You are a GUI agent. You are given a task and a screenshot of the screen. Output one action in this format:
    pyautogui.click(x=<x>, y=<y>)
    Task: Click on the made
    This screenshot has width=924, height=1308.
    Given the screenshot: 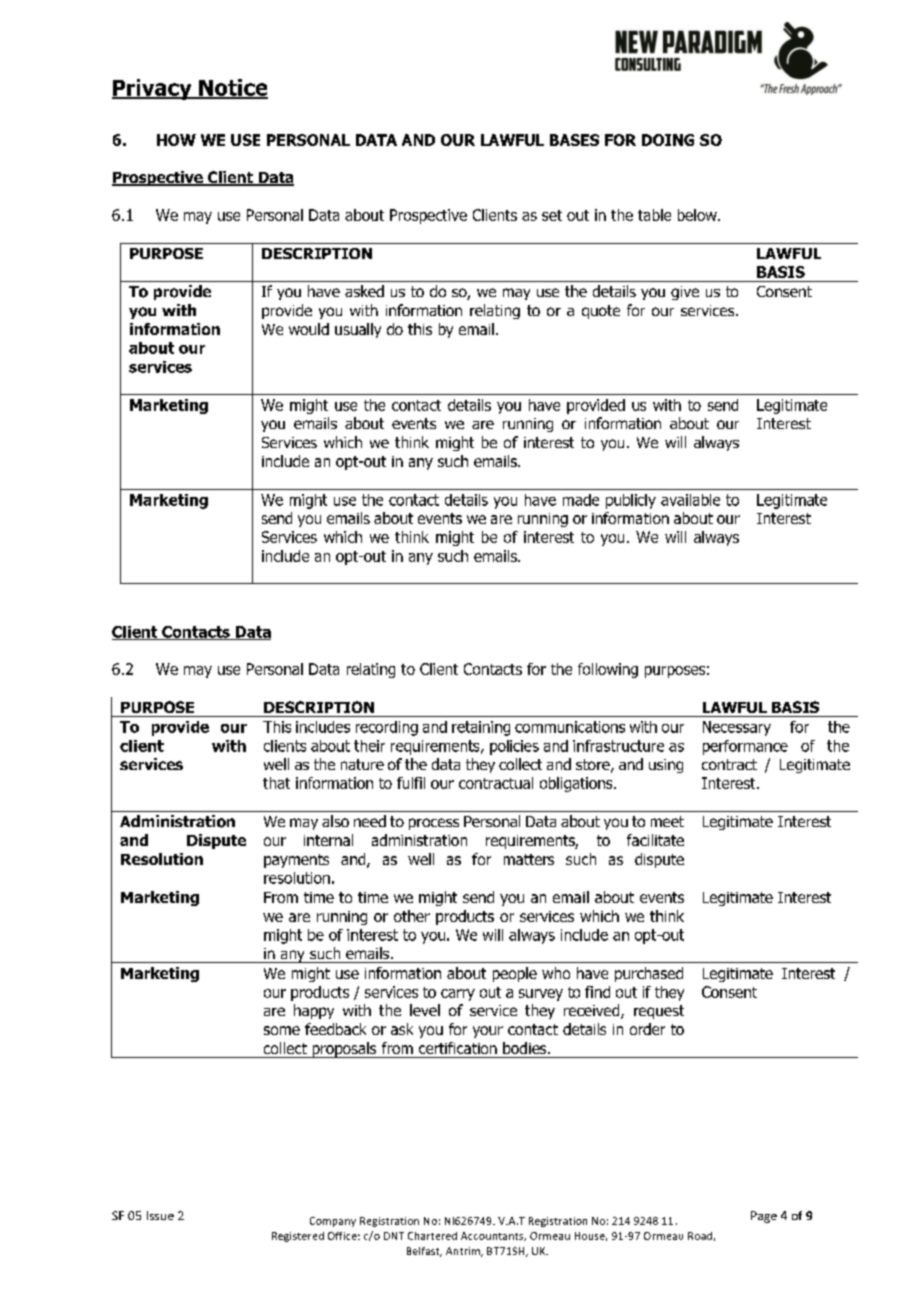 What is the action you would take?
    pyautogui.click(x=581, y=500)
